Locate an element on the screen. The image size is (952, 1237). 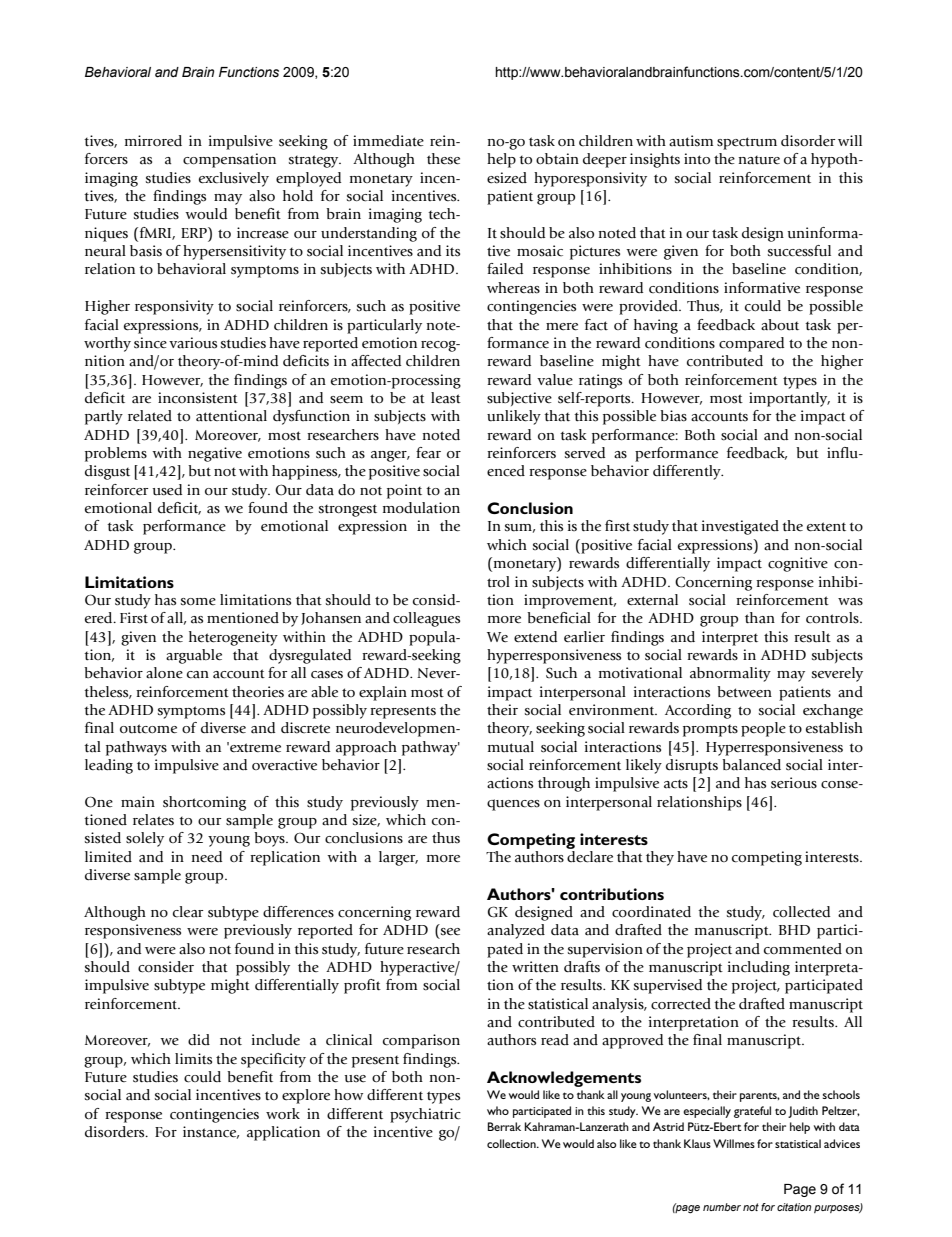
exclusively is located at coordinates (234, 179).
